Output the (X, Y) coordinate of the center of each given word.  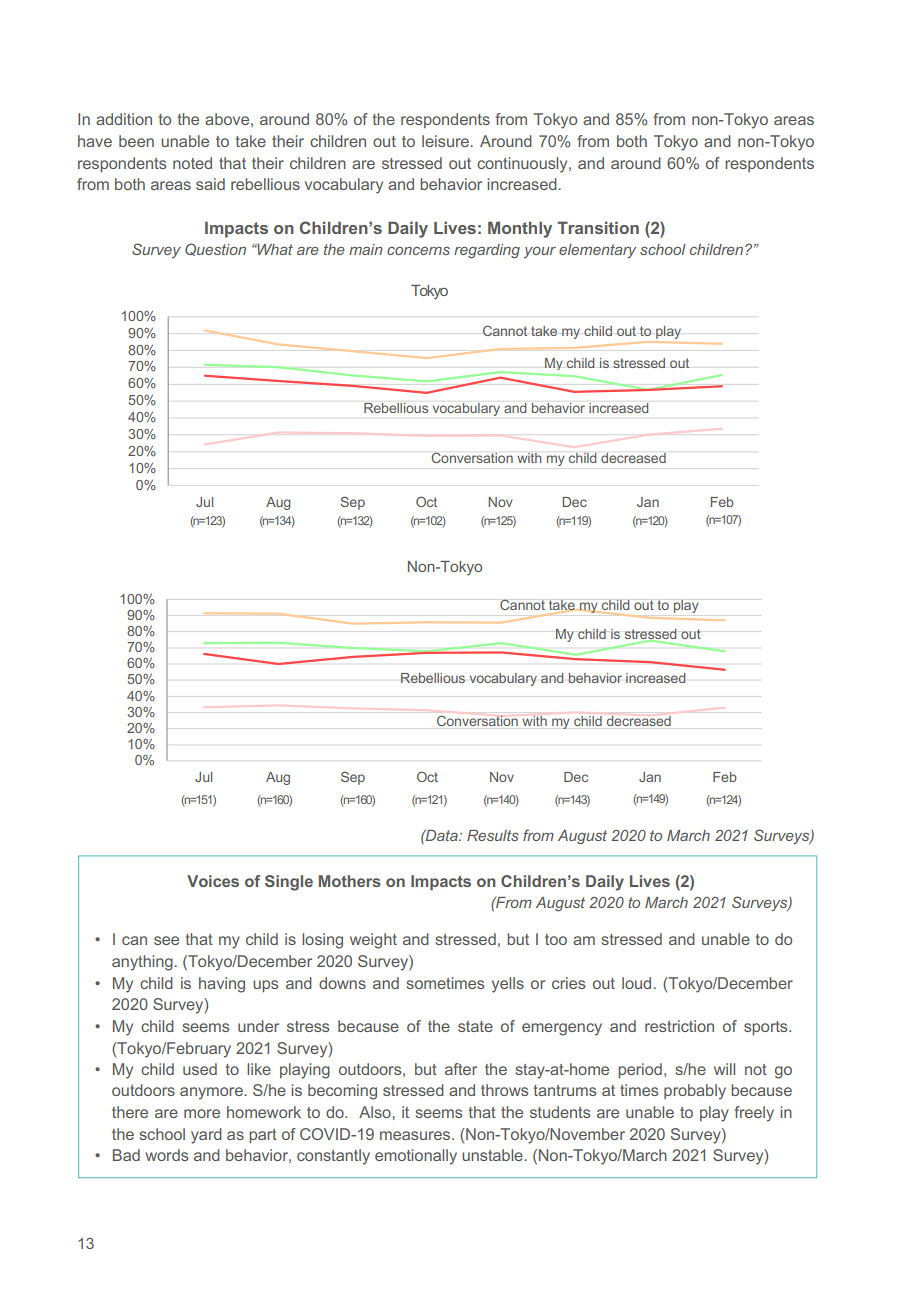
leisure (445, 141)
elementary (597, 251)
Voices (213, 881)
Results (493, 835)
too (556, 939)
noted (192, 163)
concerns (418, 250)
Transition (598, 227)
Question (215, 249)
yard (206, 1136)
